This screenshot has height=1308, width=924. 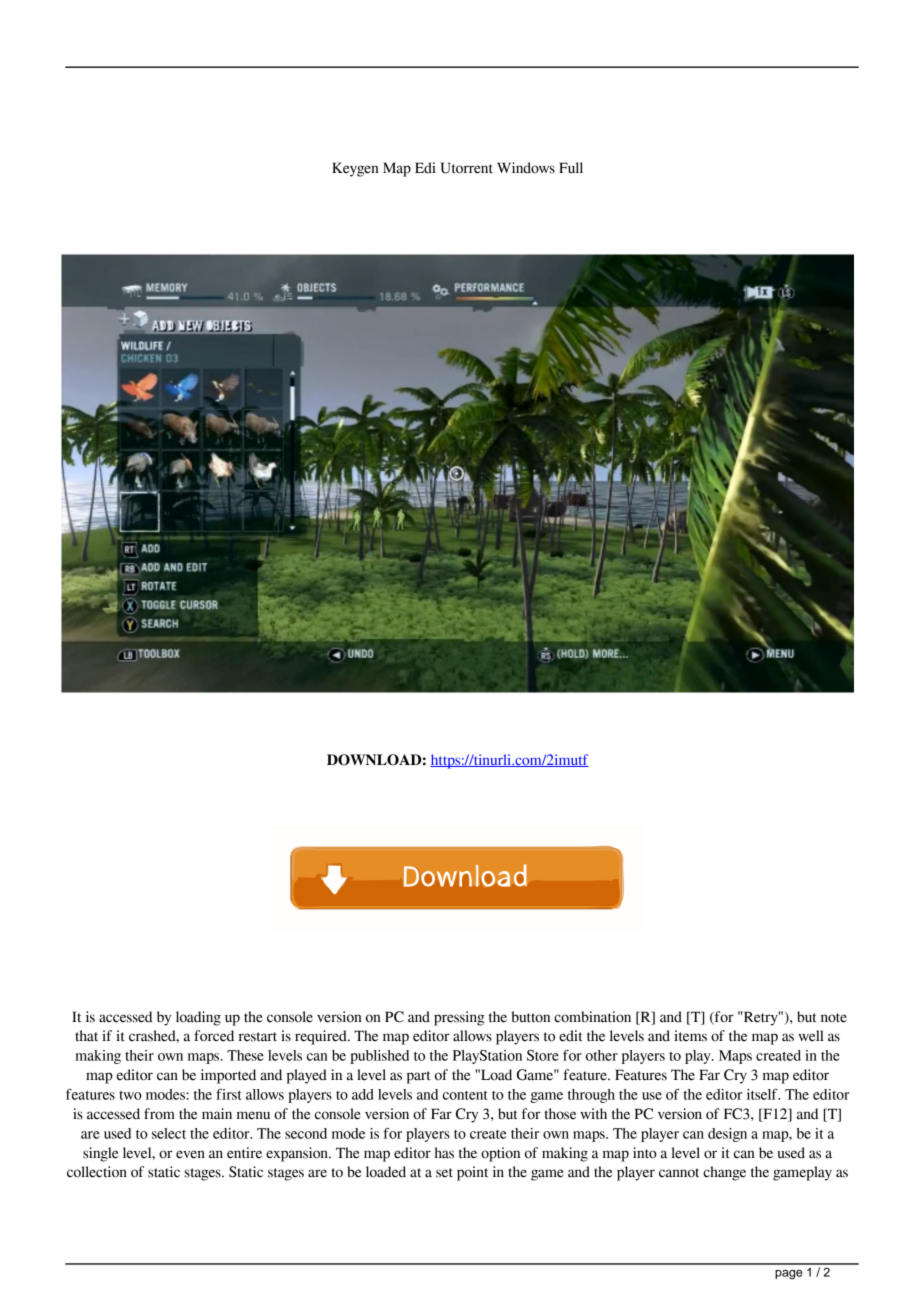 I want to click on forced, so click(x=214, y=1036).
